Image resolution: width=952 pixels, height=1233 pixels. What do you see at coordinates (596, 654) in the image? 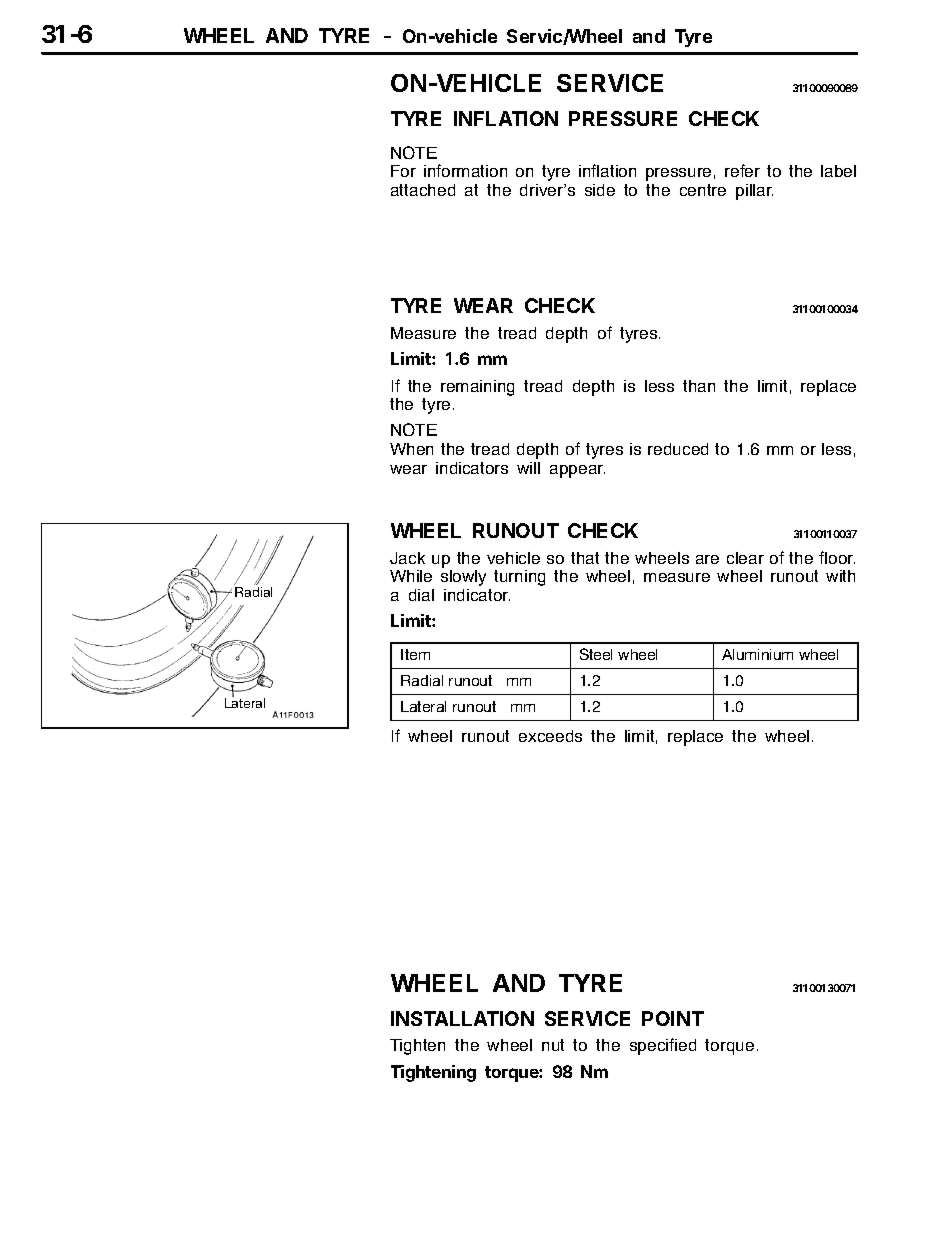
I see `Steel` at bounding box center [596, 654].
